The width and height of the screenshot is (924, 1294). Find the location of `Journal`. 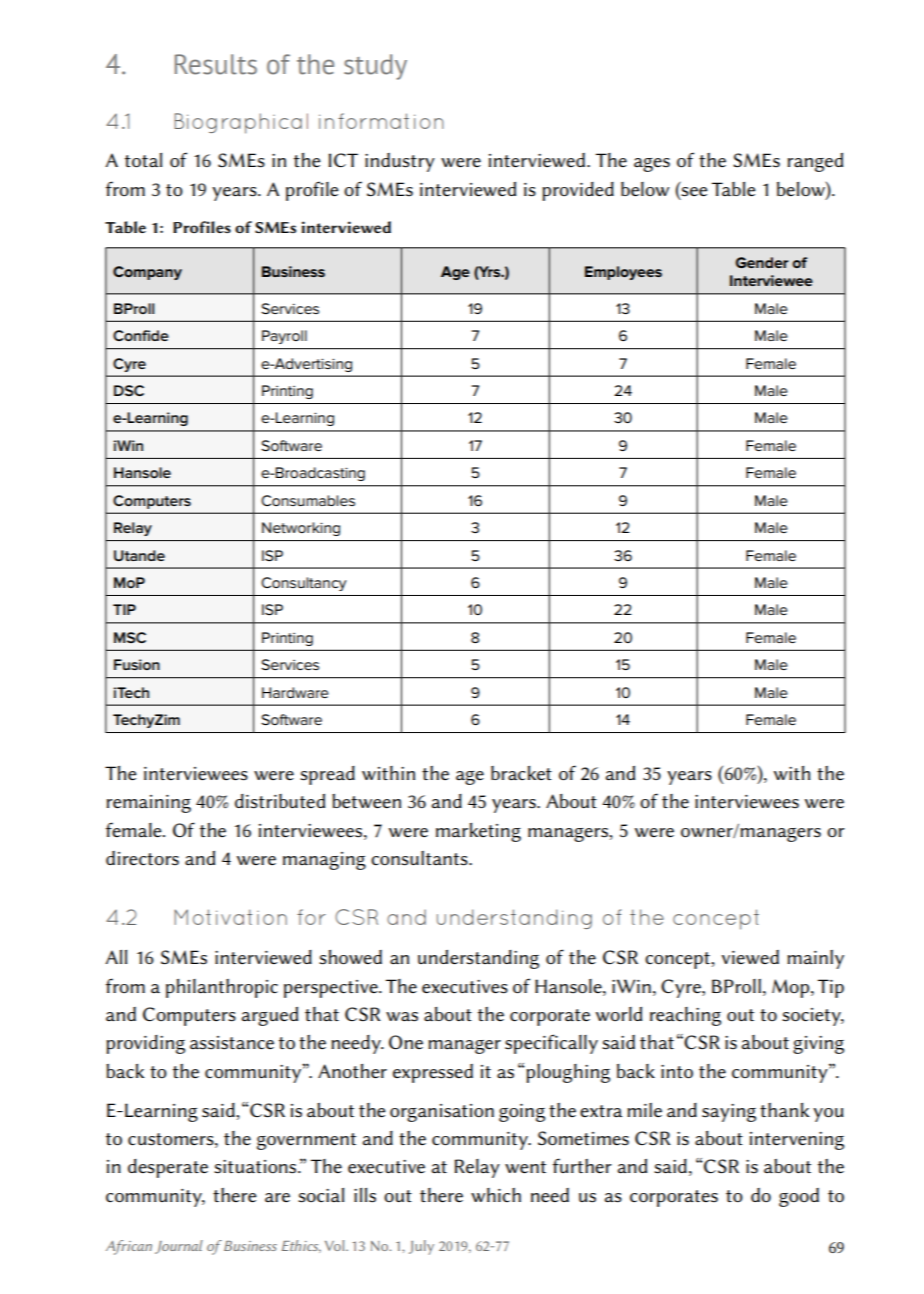

Journal is located at coordinates (179, 1247).
